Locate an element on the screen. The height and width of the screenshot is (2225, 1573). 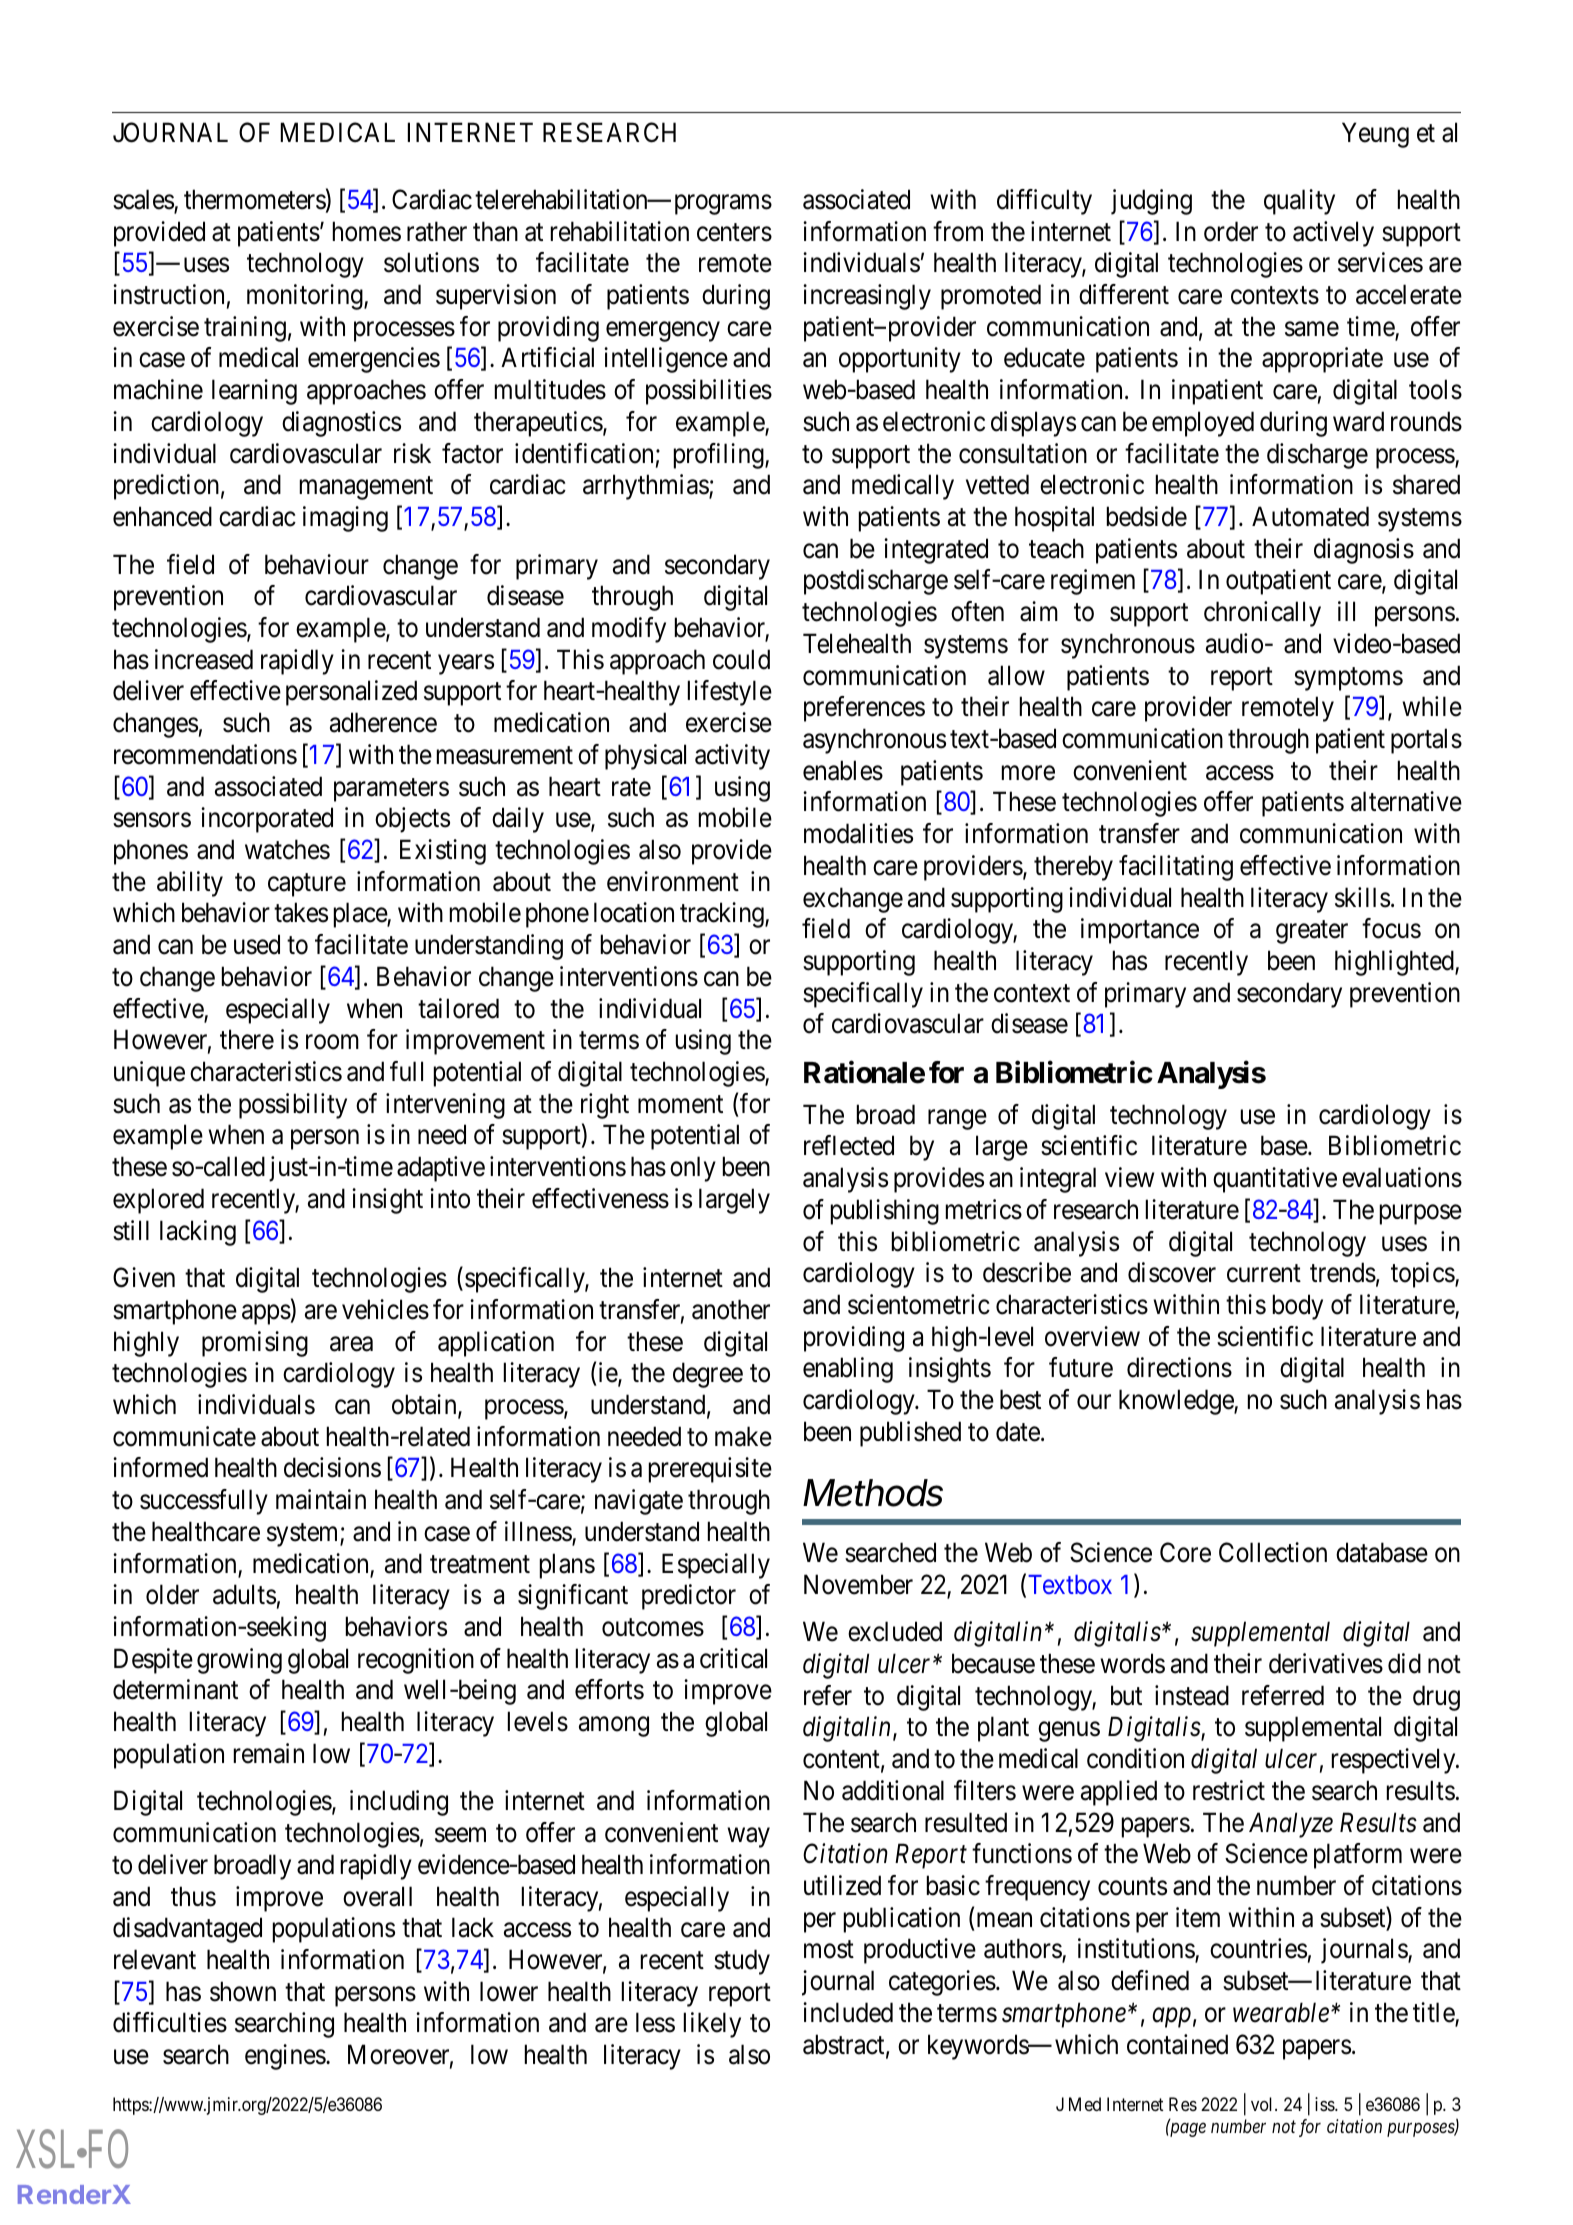
quality is located at coordinates (1299, 202).
